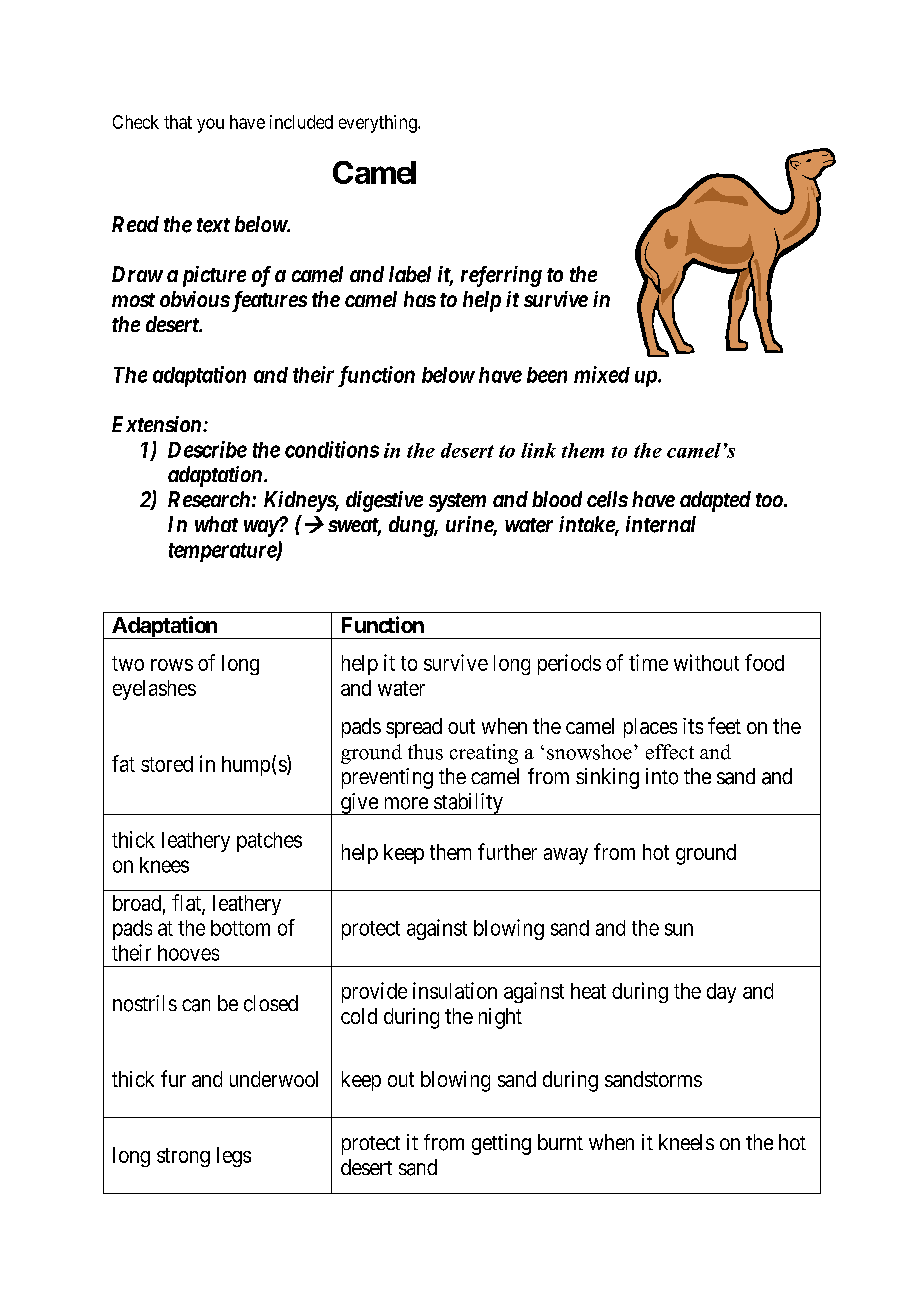 The image size is (924, 1308). What do you see at coordinates (183, 1157) in the page?
I see `strong` at bounding box center [183, 1157].
